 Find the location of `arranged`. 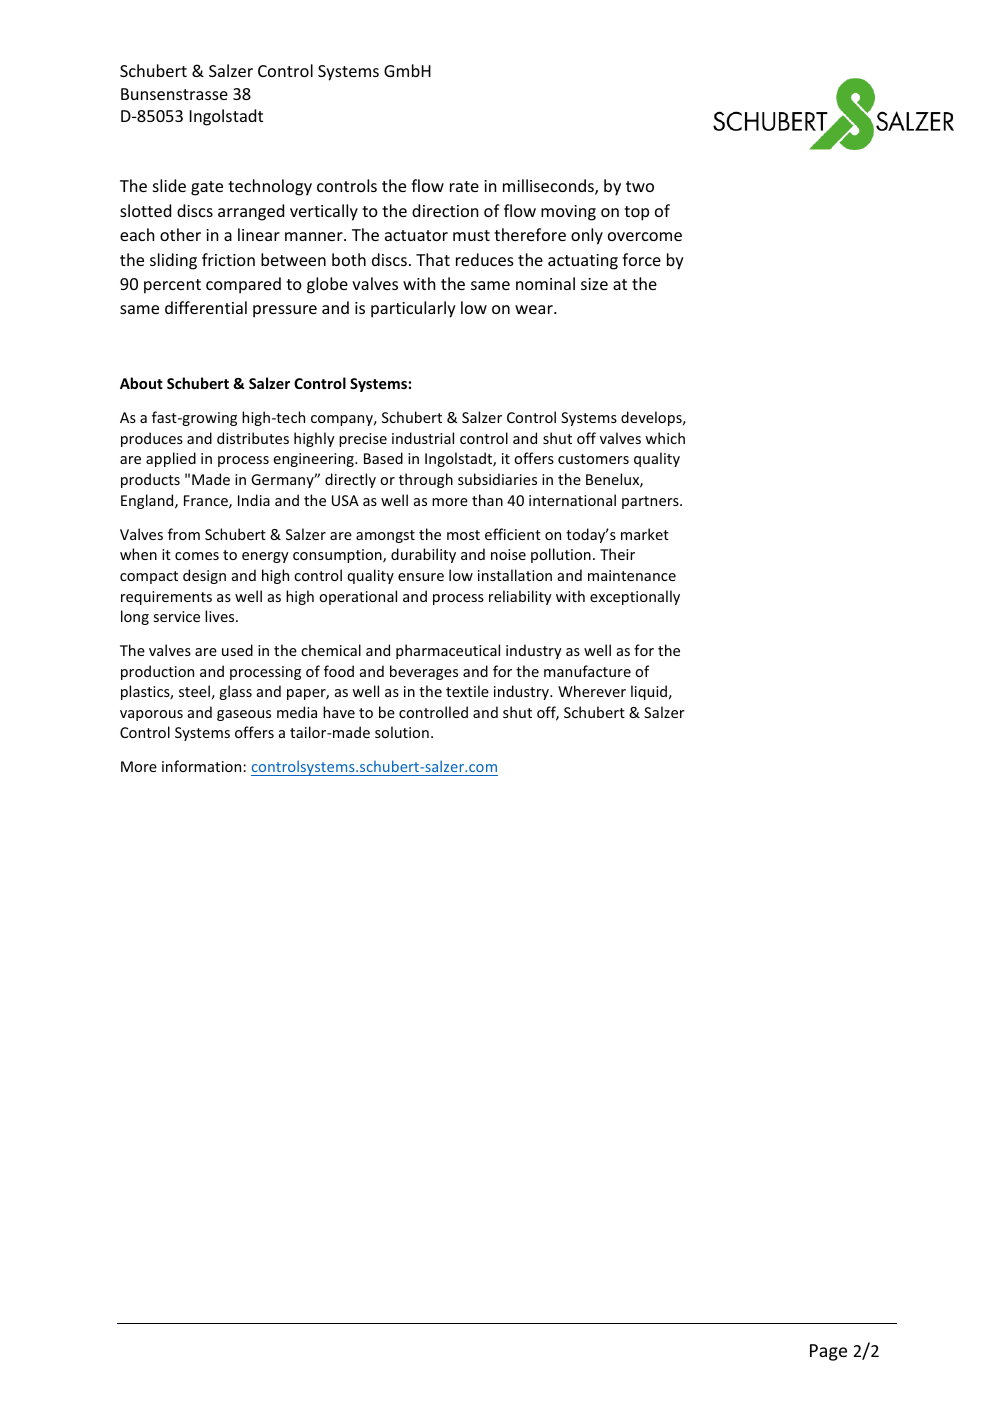

arranged is located at coordinates (251, 212).
